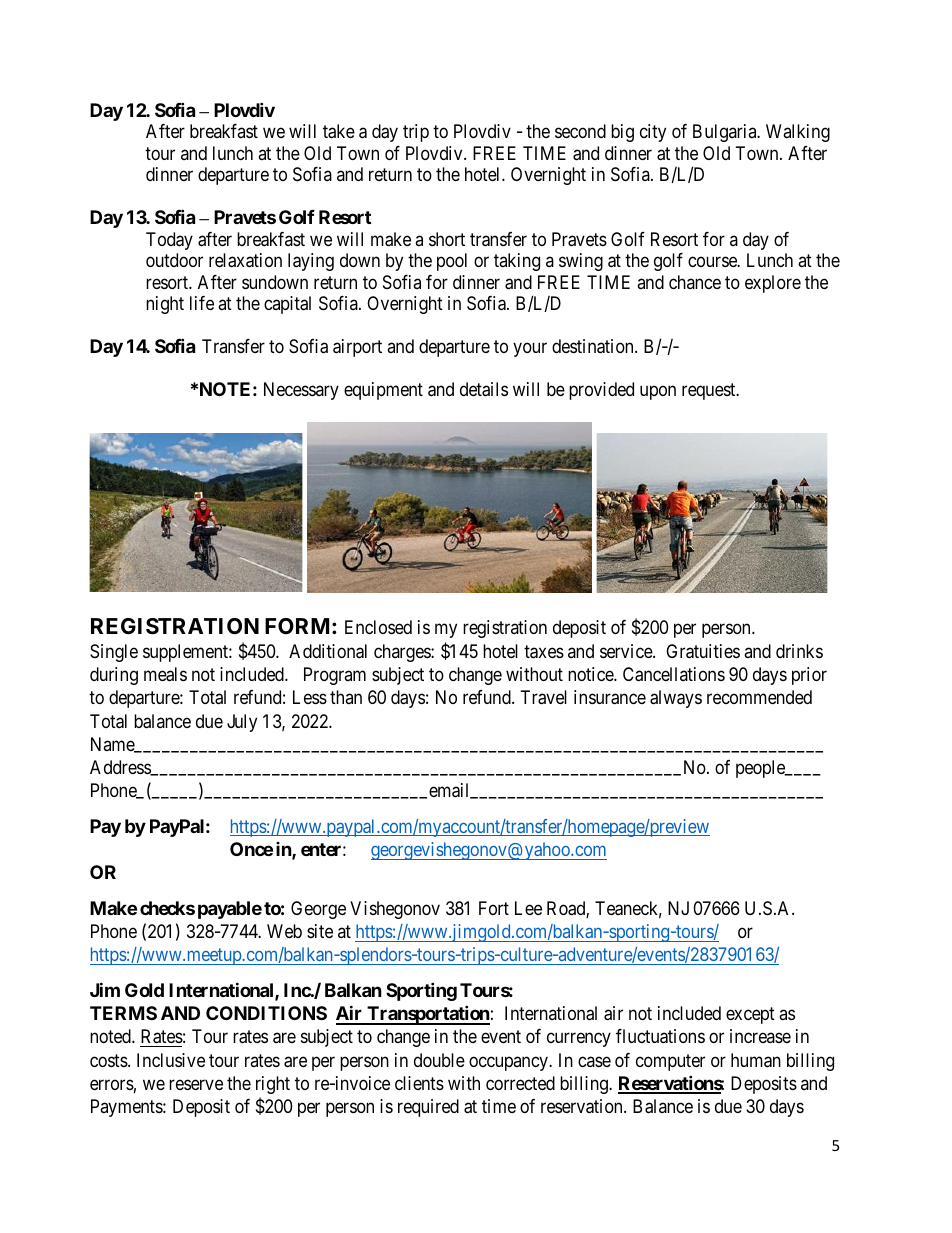  Describe the element at coordinates (484, 389) in the screenshot. I see `details` at that location.
